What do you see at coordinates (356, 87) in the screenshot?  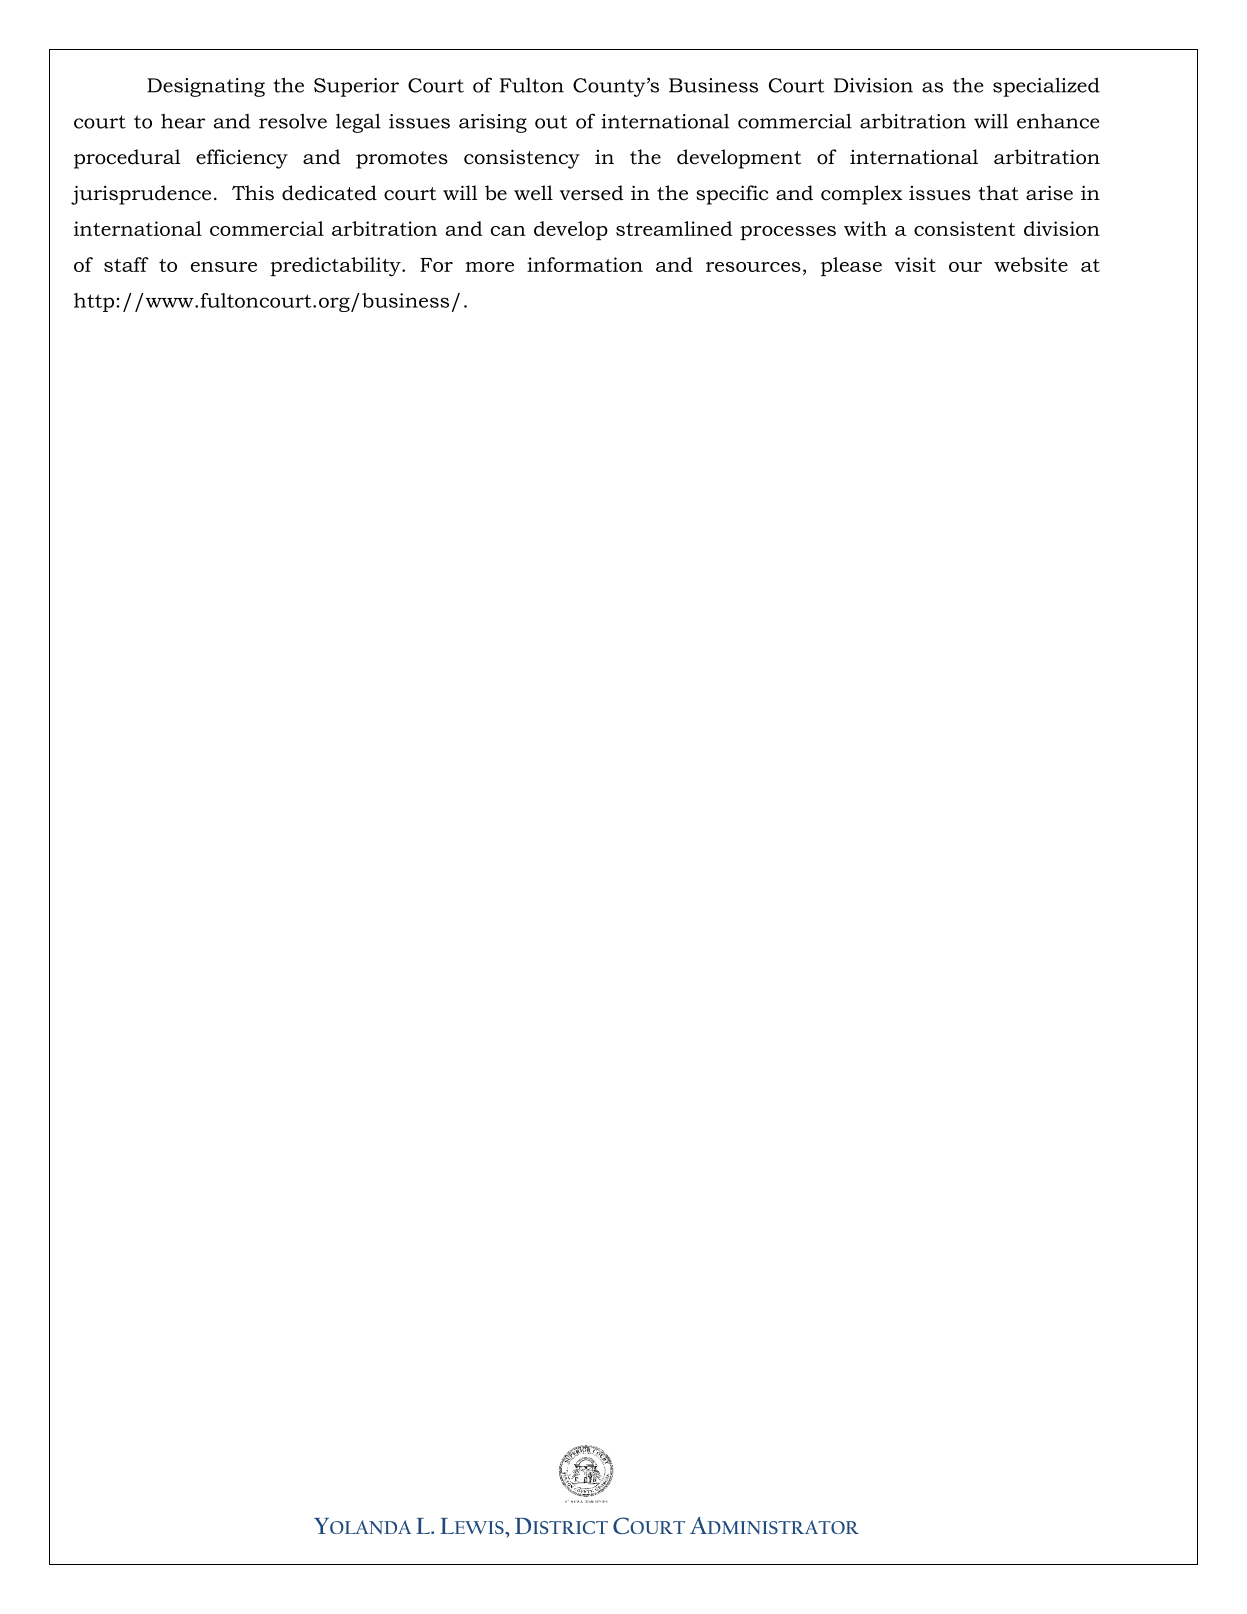 I see `Superior` at bounding box center [356, 87].
